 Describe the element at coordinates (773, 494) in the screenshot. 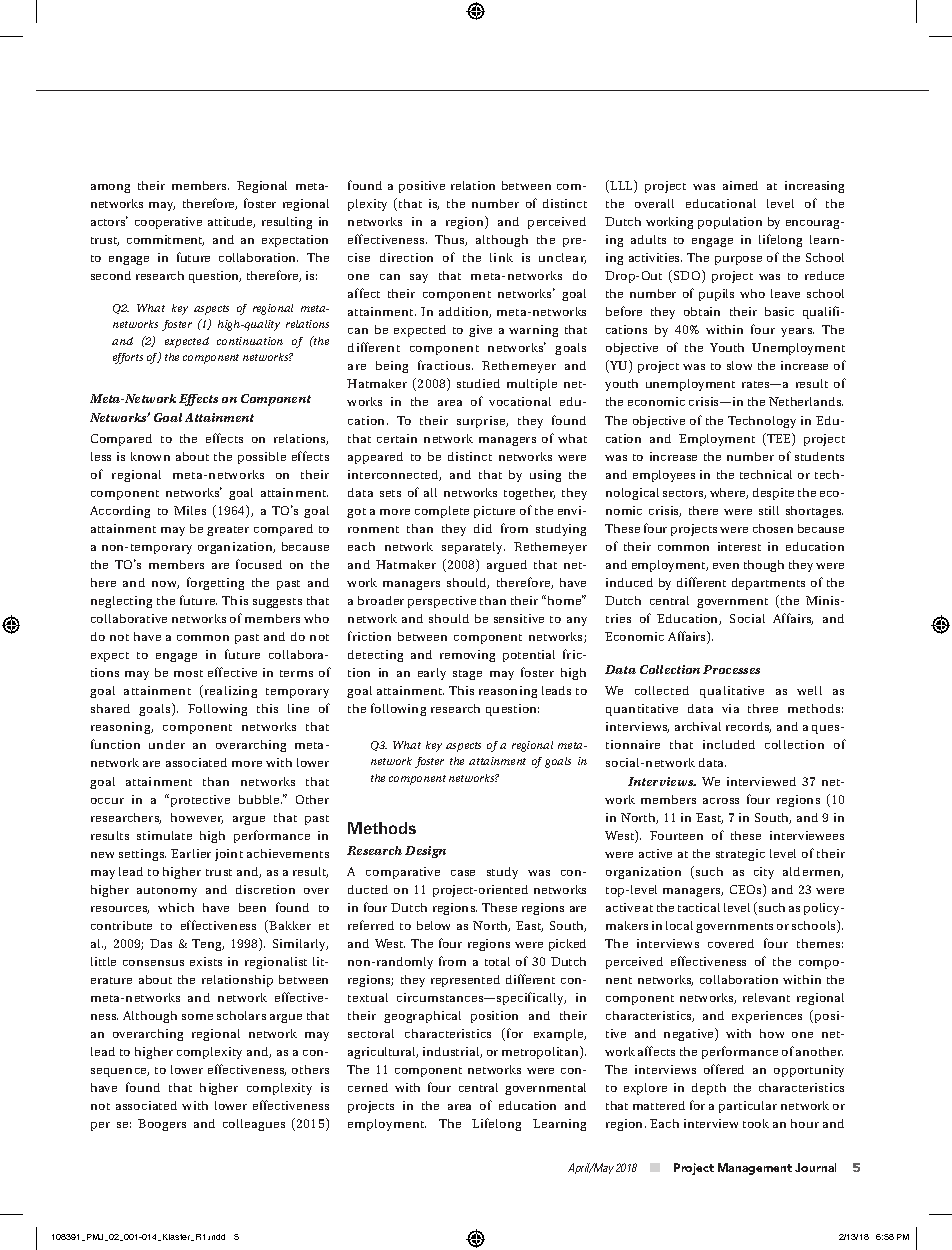

I see `despite` at that location.
